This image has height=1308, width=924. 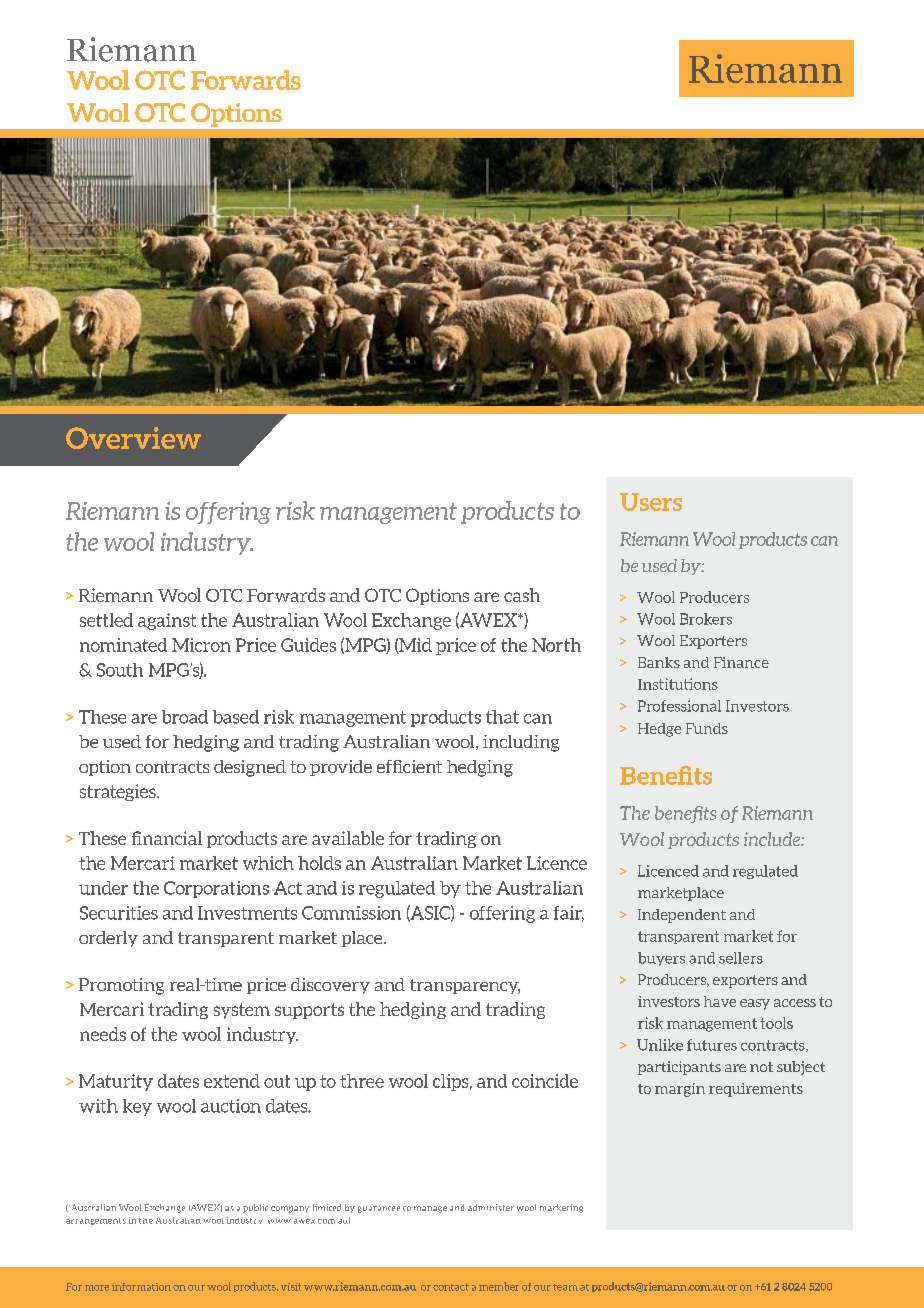 I want to click on contact, so click(x=451, y=1287).
